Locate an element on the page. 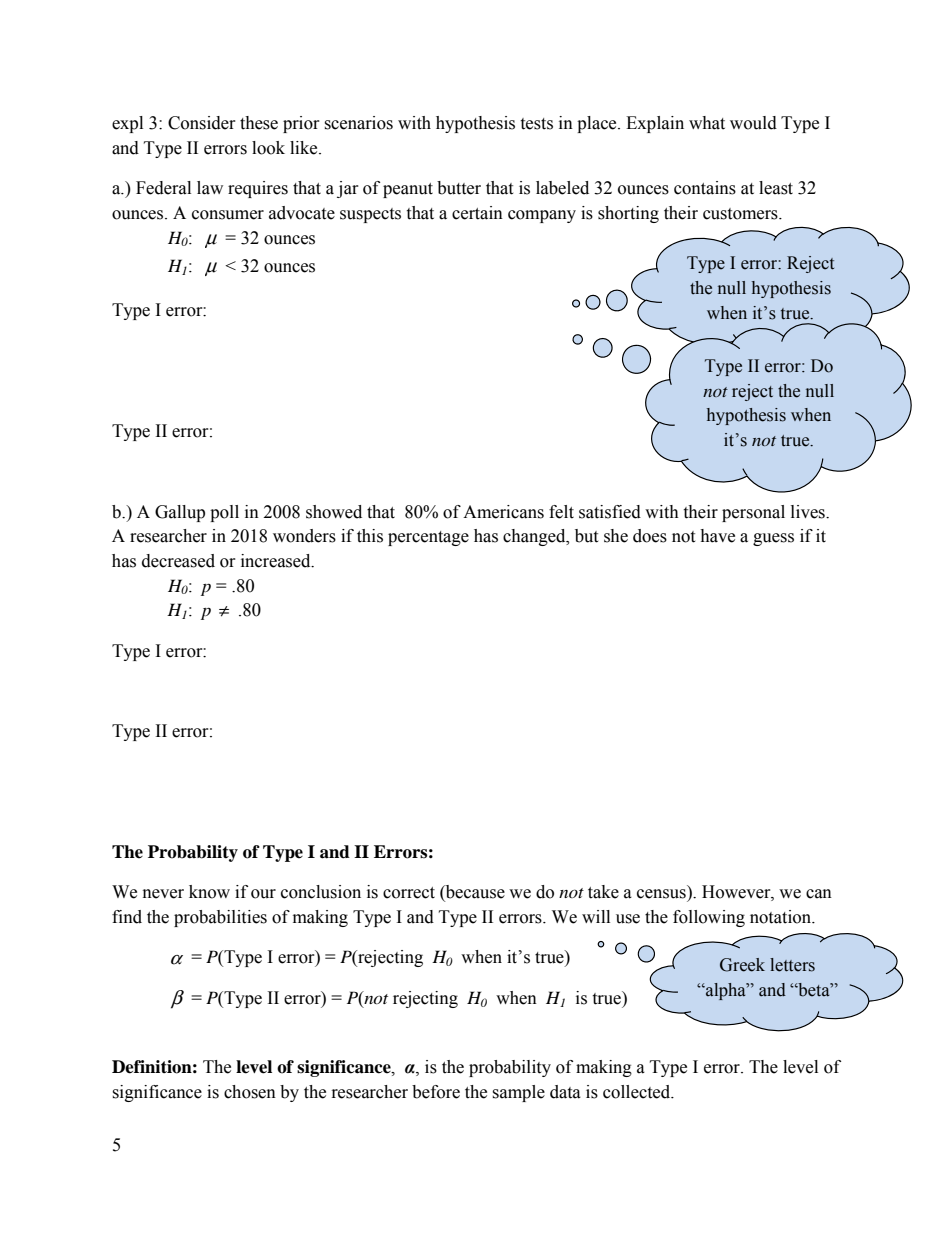  poll is located at coordinates (224, 513).
